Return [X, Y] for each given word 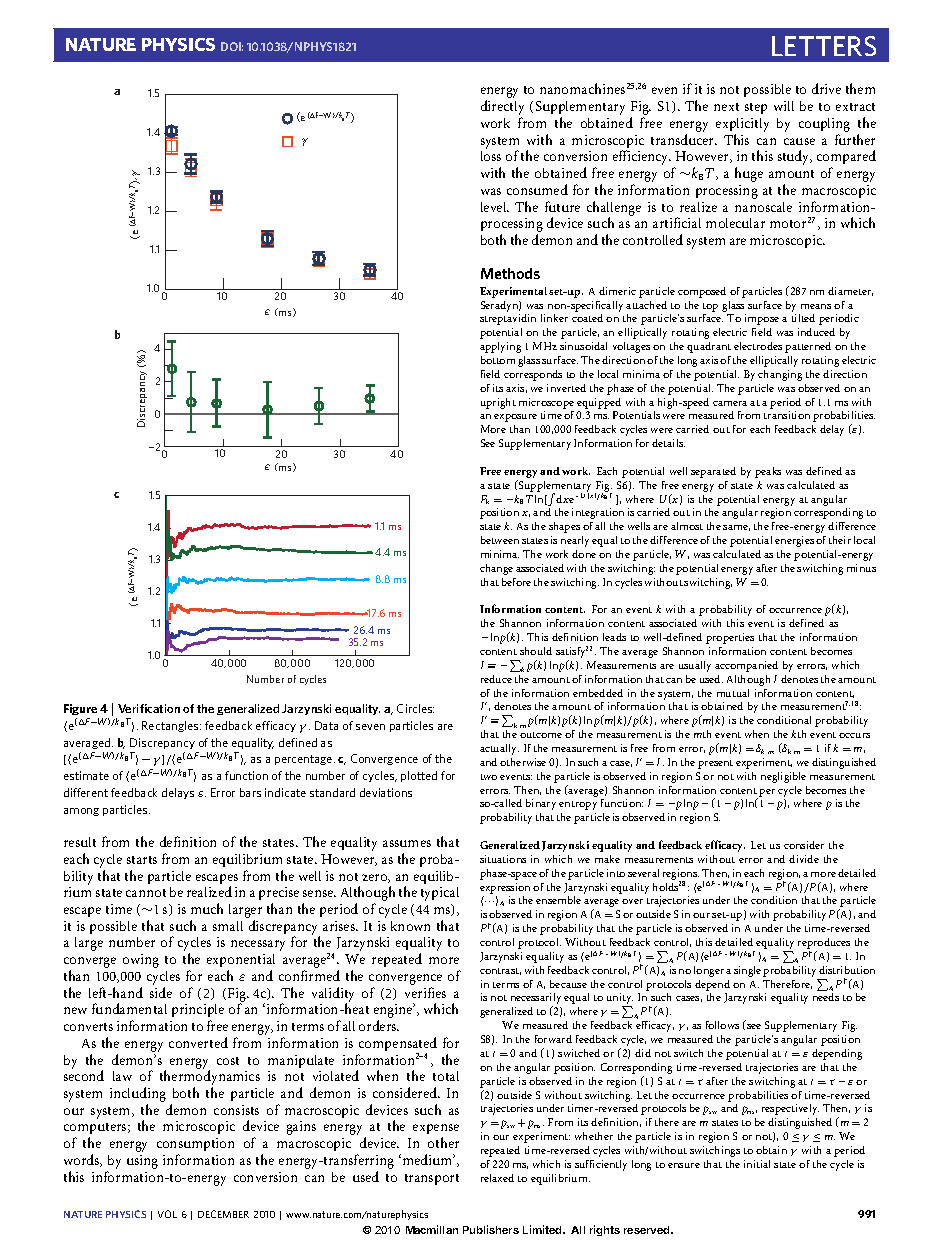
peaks [768, 472]
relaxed [497, 1178]
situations [503, 859]
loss [491, 156]
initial [757, 1164]
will [784, 106]
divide [804, 859]
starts [142, 860]
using [142, 1162]
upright [498, 403]
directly [502, 109]
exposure [515, 418]
